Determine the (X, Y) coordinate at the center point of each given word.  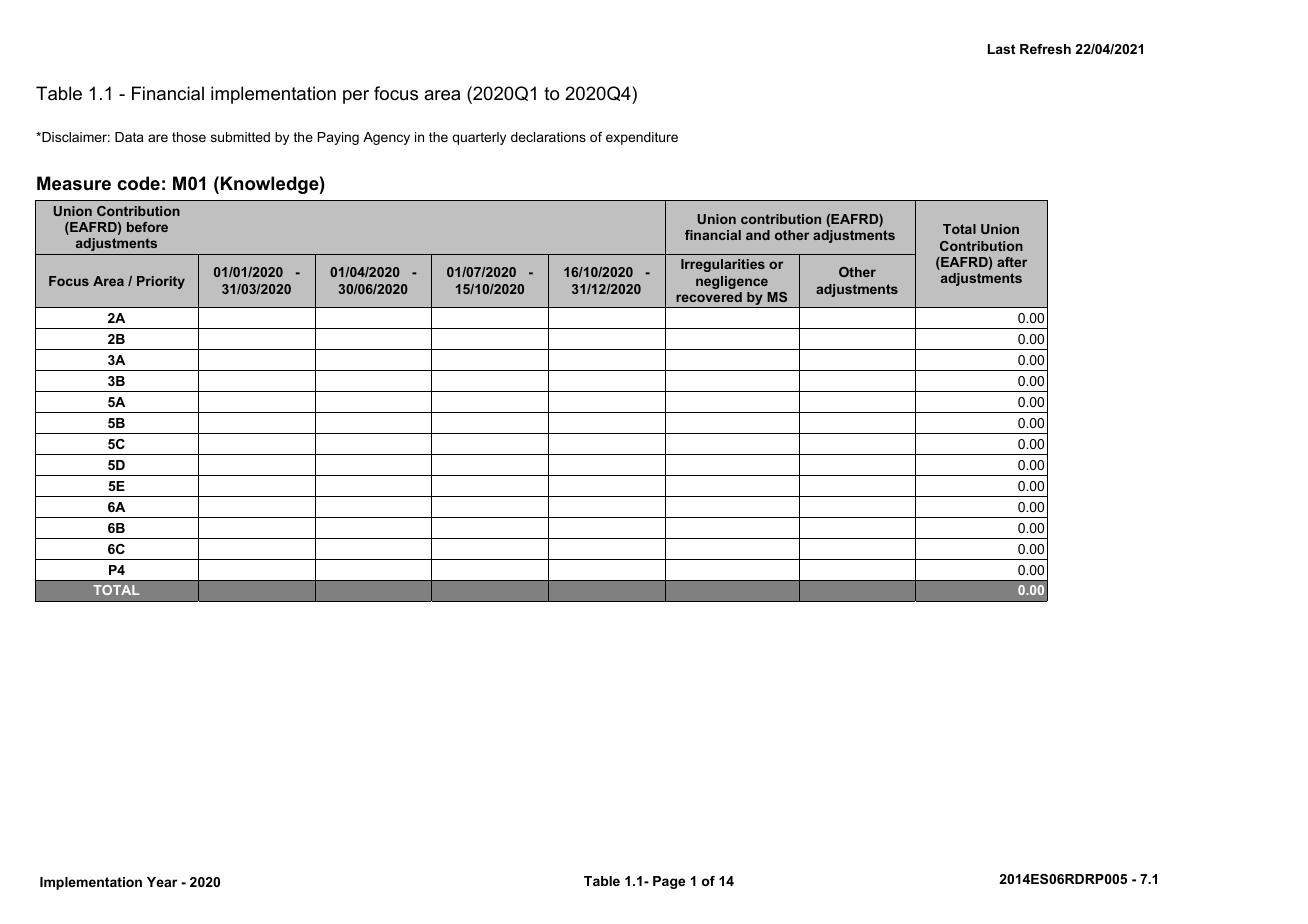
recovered (709, 297)
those (189, 137)
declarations (548, 137)
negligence (732, 282)
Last (1001, 49)
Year (162, 882)
